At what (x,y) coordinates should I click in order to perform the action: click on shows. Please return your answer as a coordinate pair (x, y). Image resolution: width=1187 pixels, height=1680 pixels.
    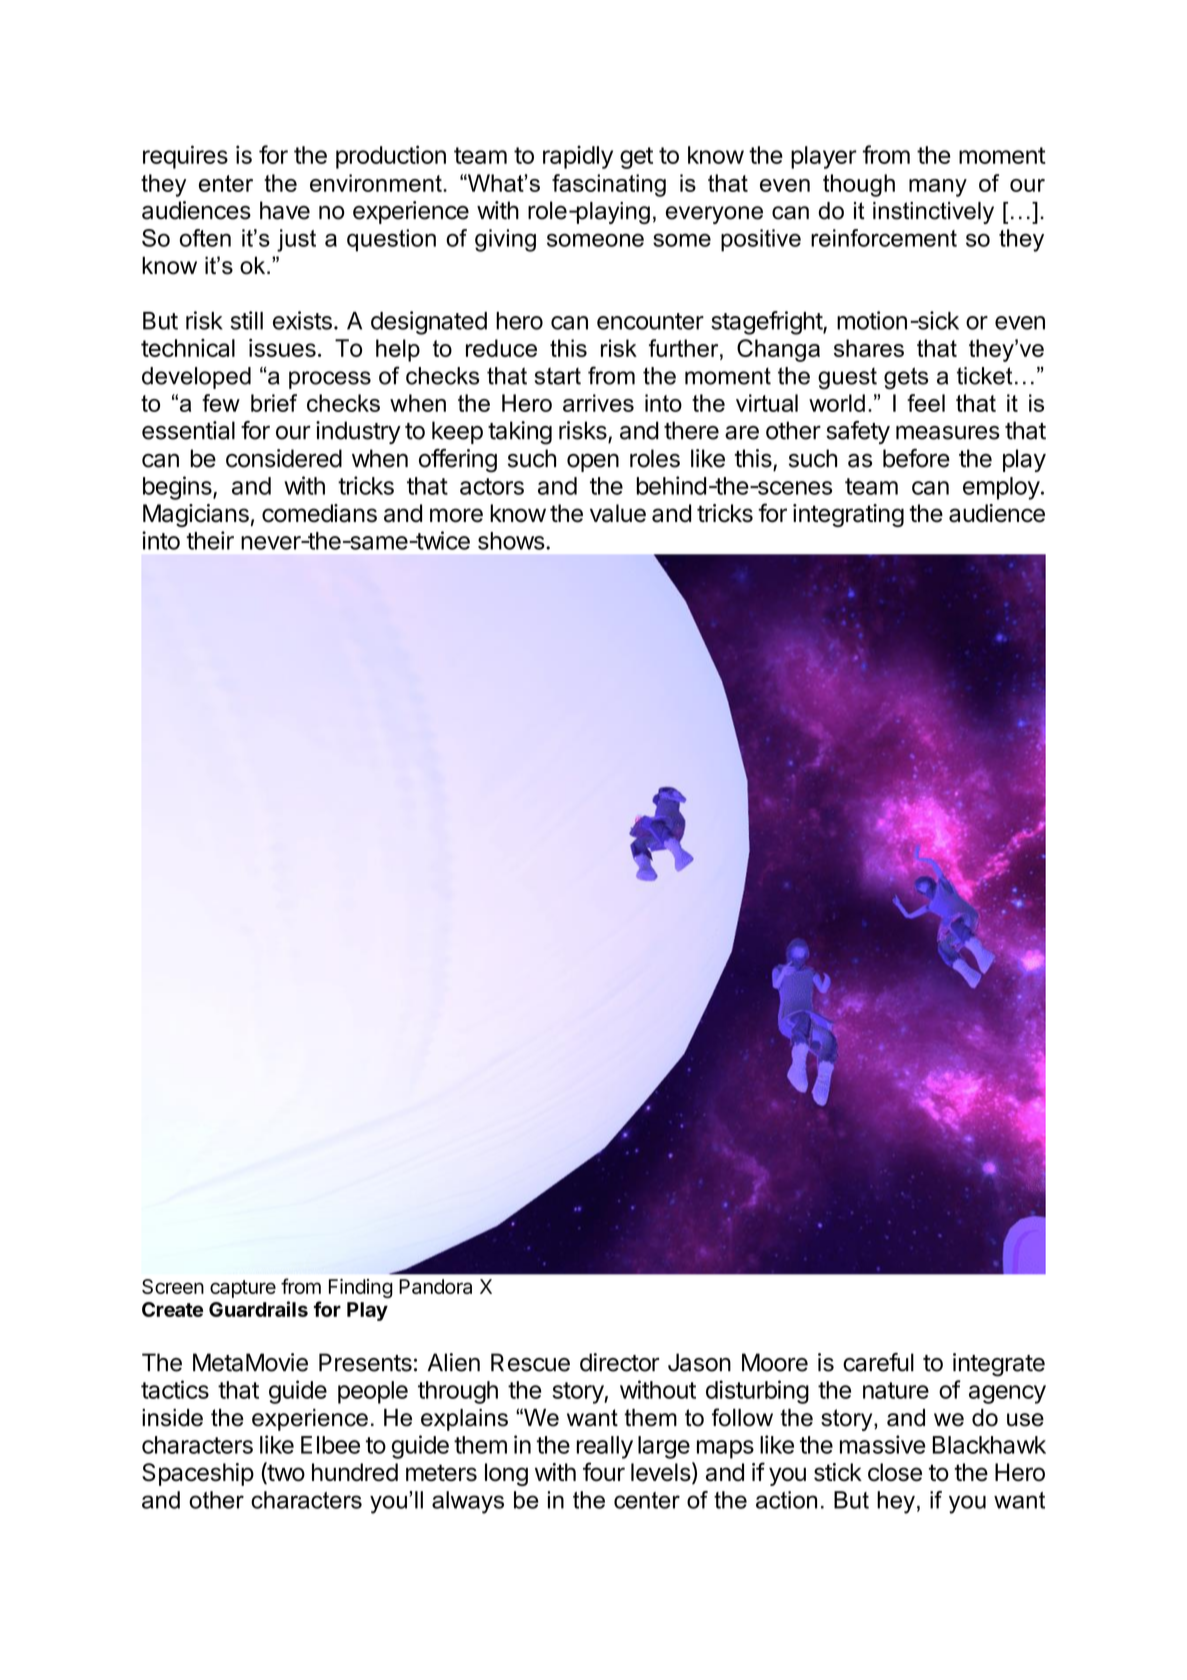
    Looking at the image, I should click on (511, 541).
